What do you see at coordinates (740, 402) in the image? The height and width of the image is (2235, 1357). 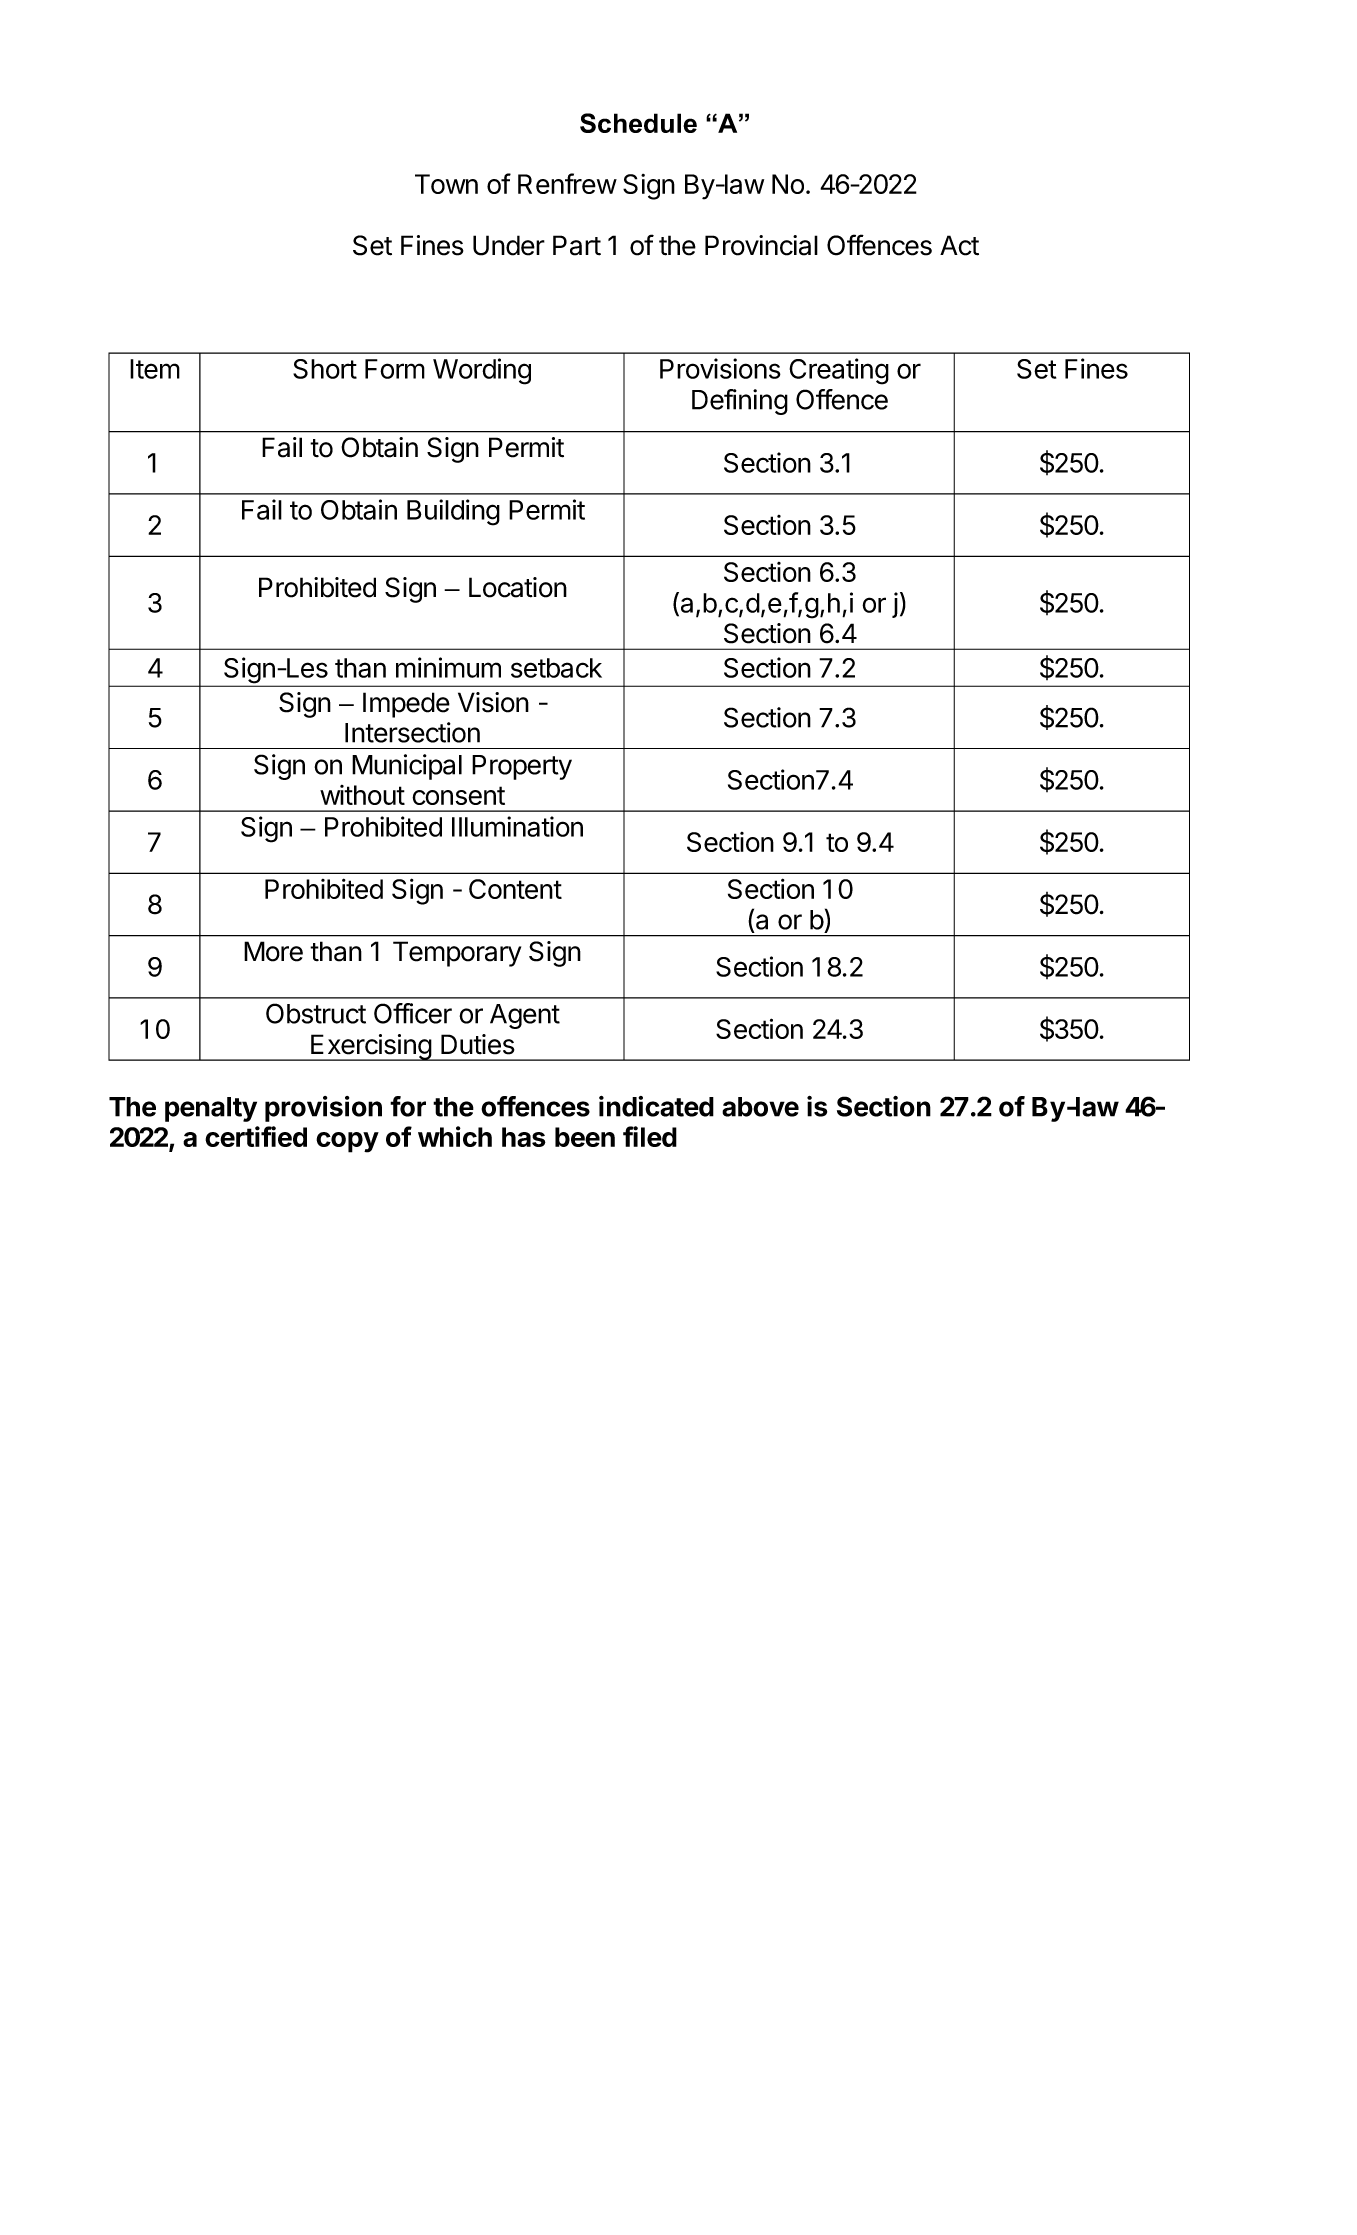 I see `Defining` at bounding box center [740, 402].
